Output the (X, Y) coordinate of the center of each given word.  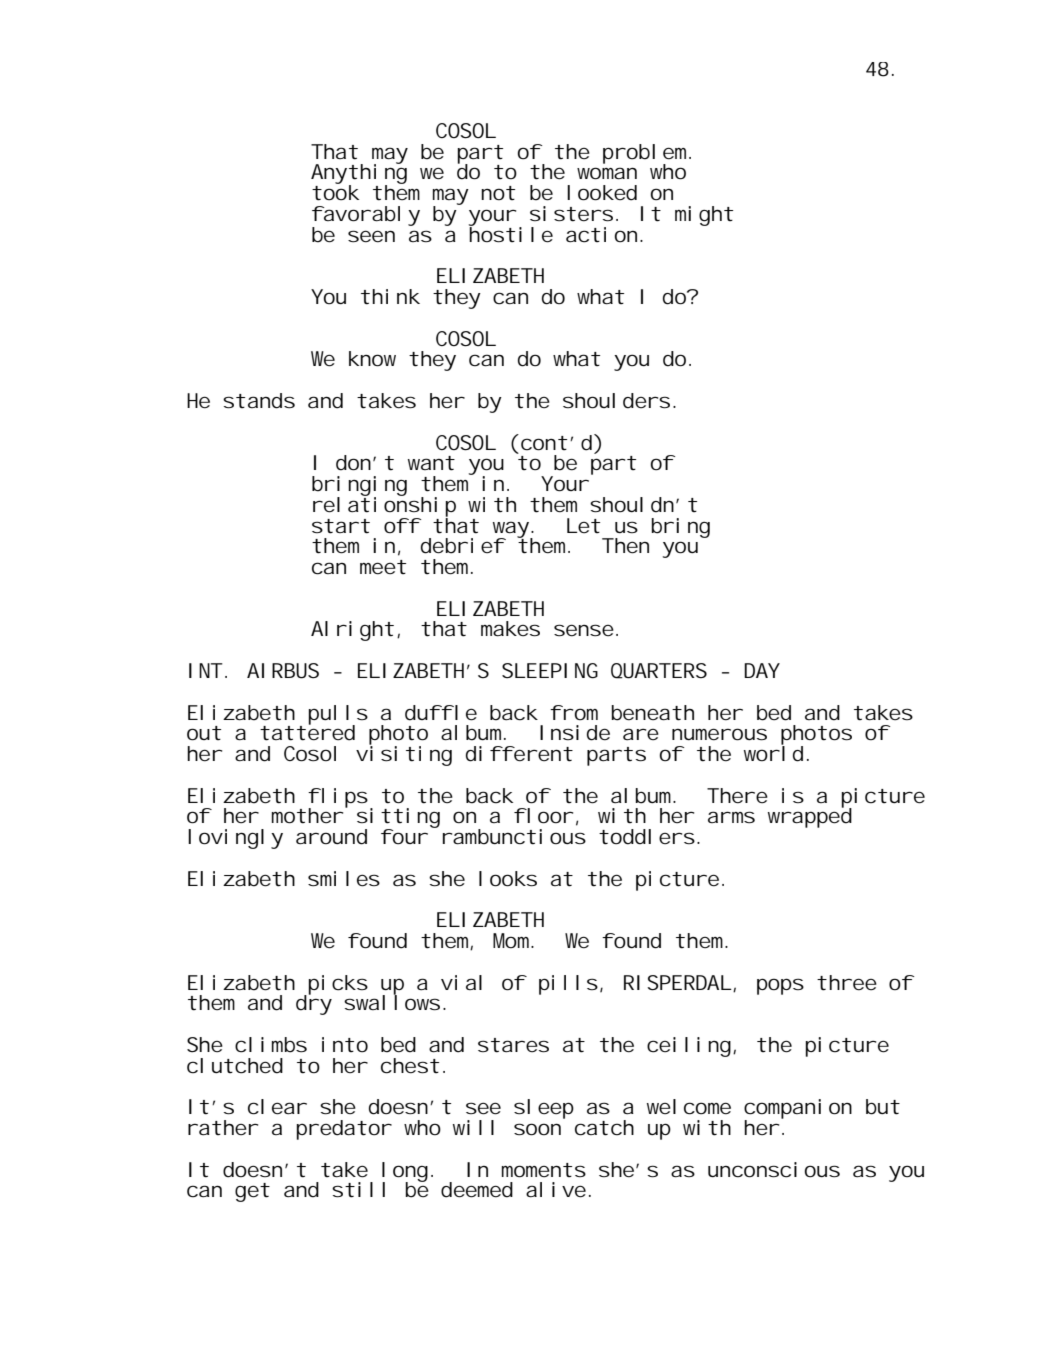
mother (307, 816)
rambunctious (514, 837)
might (704, 216)
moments (544, 1170)
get (252, 1192)
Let (583, 526)
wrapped (810, 817)
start (341, 526)
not (498, 193)
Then (625, 546)
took (335, 192)
